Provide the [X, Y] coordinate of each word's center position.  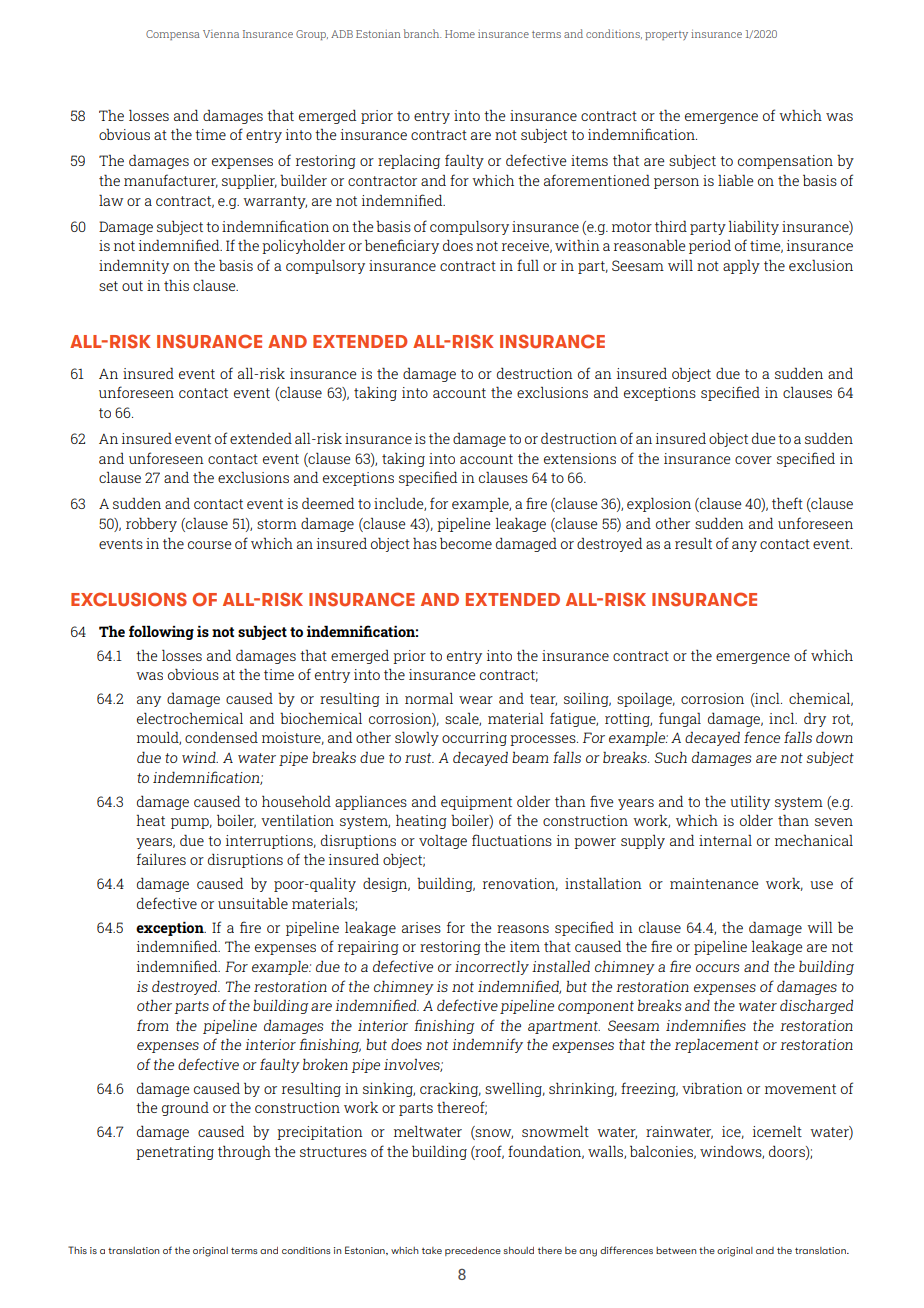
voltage [443, 841]
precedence [473, 1251]
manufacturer [171, 181]
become [466, 543]
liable [736, 180]
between [676, 1250]
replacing [409, 161]
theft [787, 503]
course [210, 545]
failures [161, 859]
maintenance [714, 883]
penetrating [175, 1153]
